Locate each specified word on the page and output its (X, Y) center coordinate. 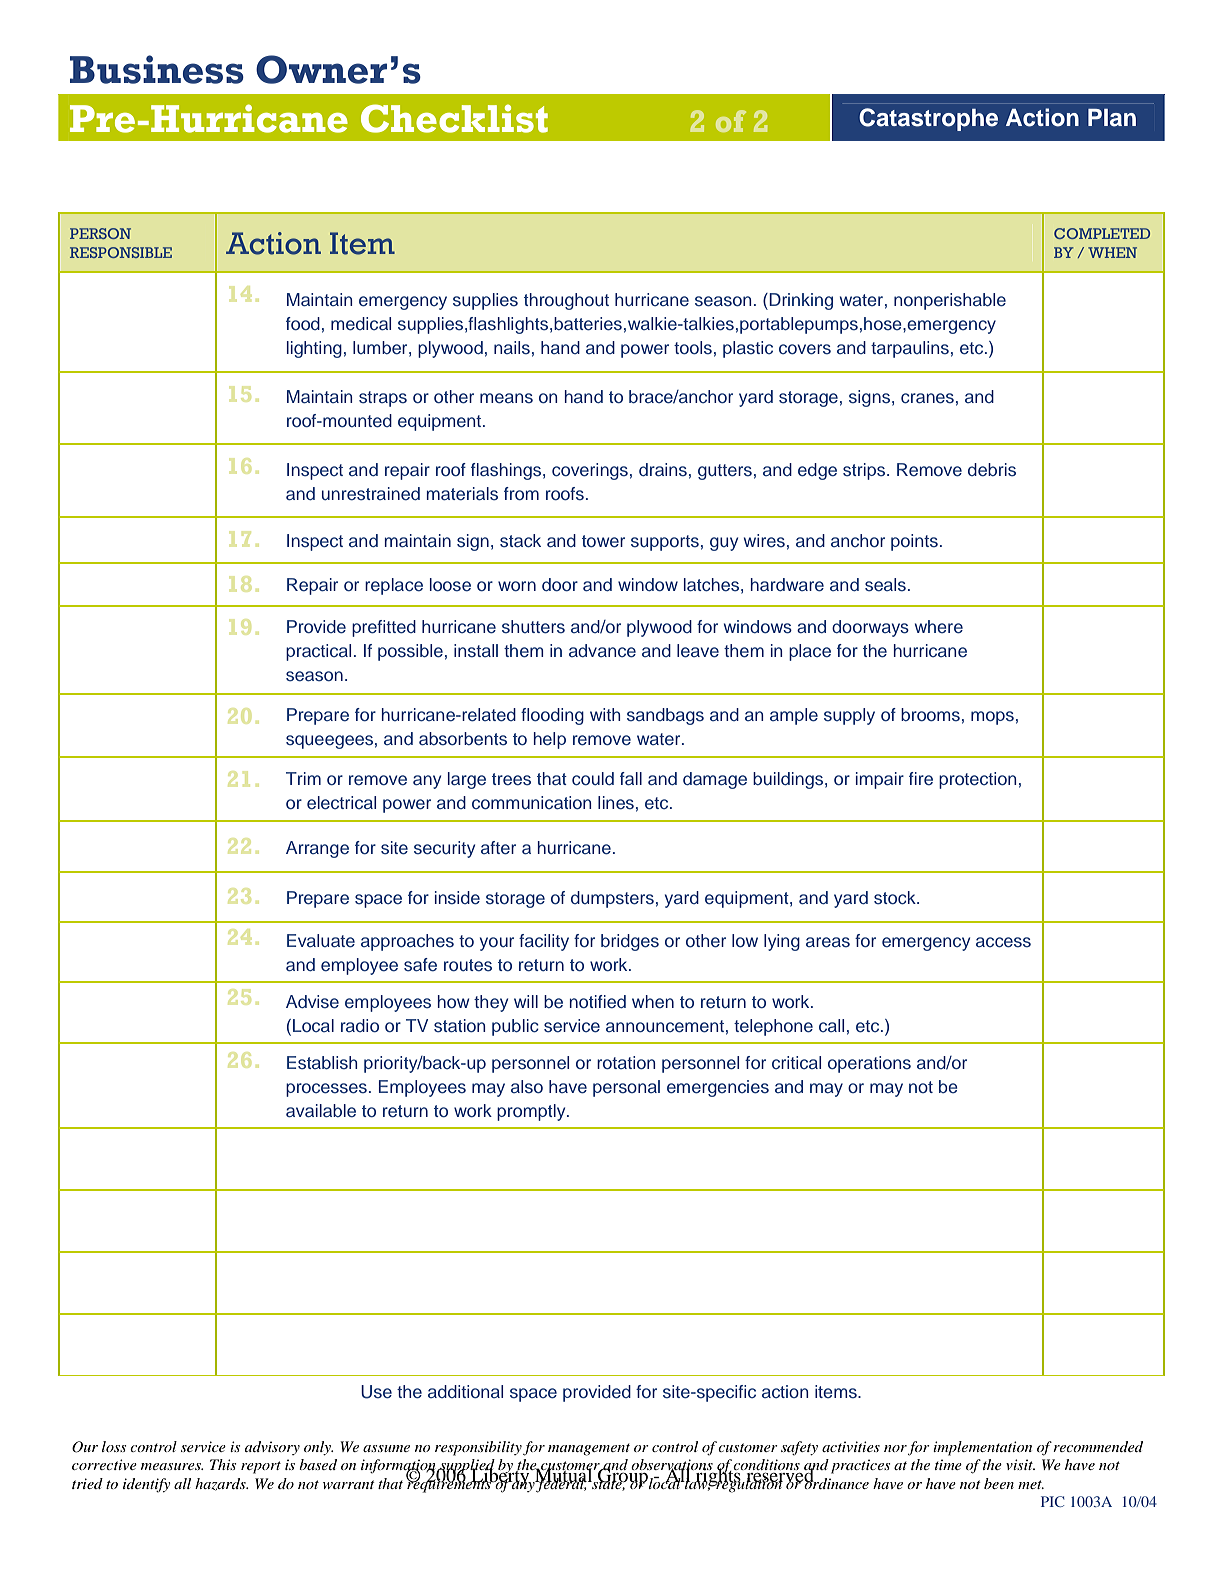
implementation (982, 1448)
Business (157, 69)
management (589, 1449)
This (223, 1464)
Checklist (454, 118)
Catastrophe (928, 119)
